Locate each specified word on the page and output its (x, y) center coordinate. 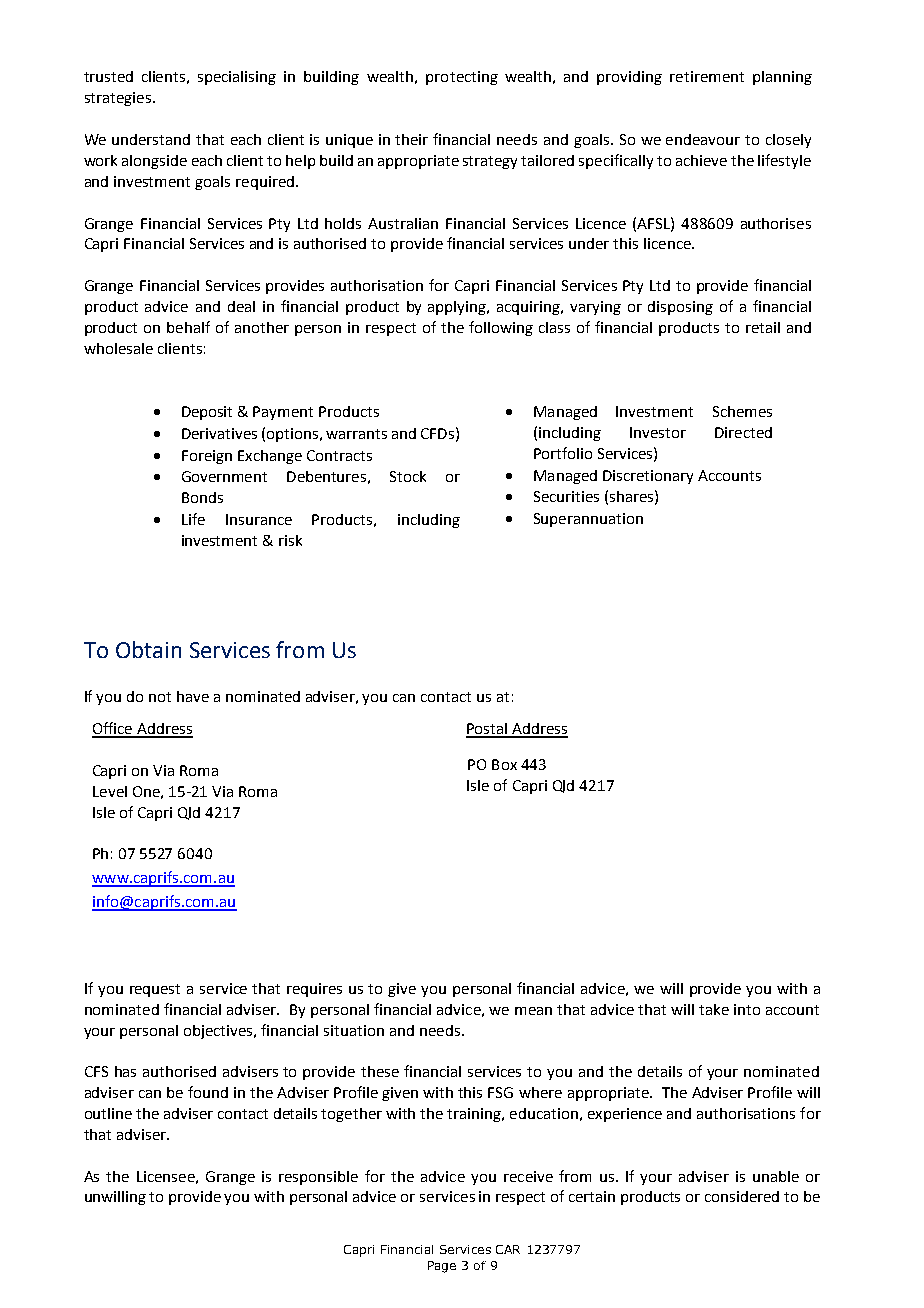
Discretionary (648, 477)
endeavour (703, 139)
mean (533, 1011)
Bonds (202, 497)
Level (110, 791)
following (501, 328)
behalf (188, 327)
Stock (408, 476)
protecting (462, 78)
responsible (318, 1178)
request (155, 990)
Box (504, 764)
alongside (154, 162)
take (714, 1009)
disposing (680, 308)
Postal (488, 730)
